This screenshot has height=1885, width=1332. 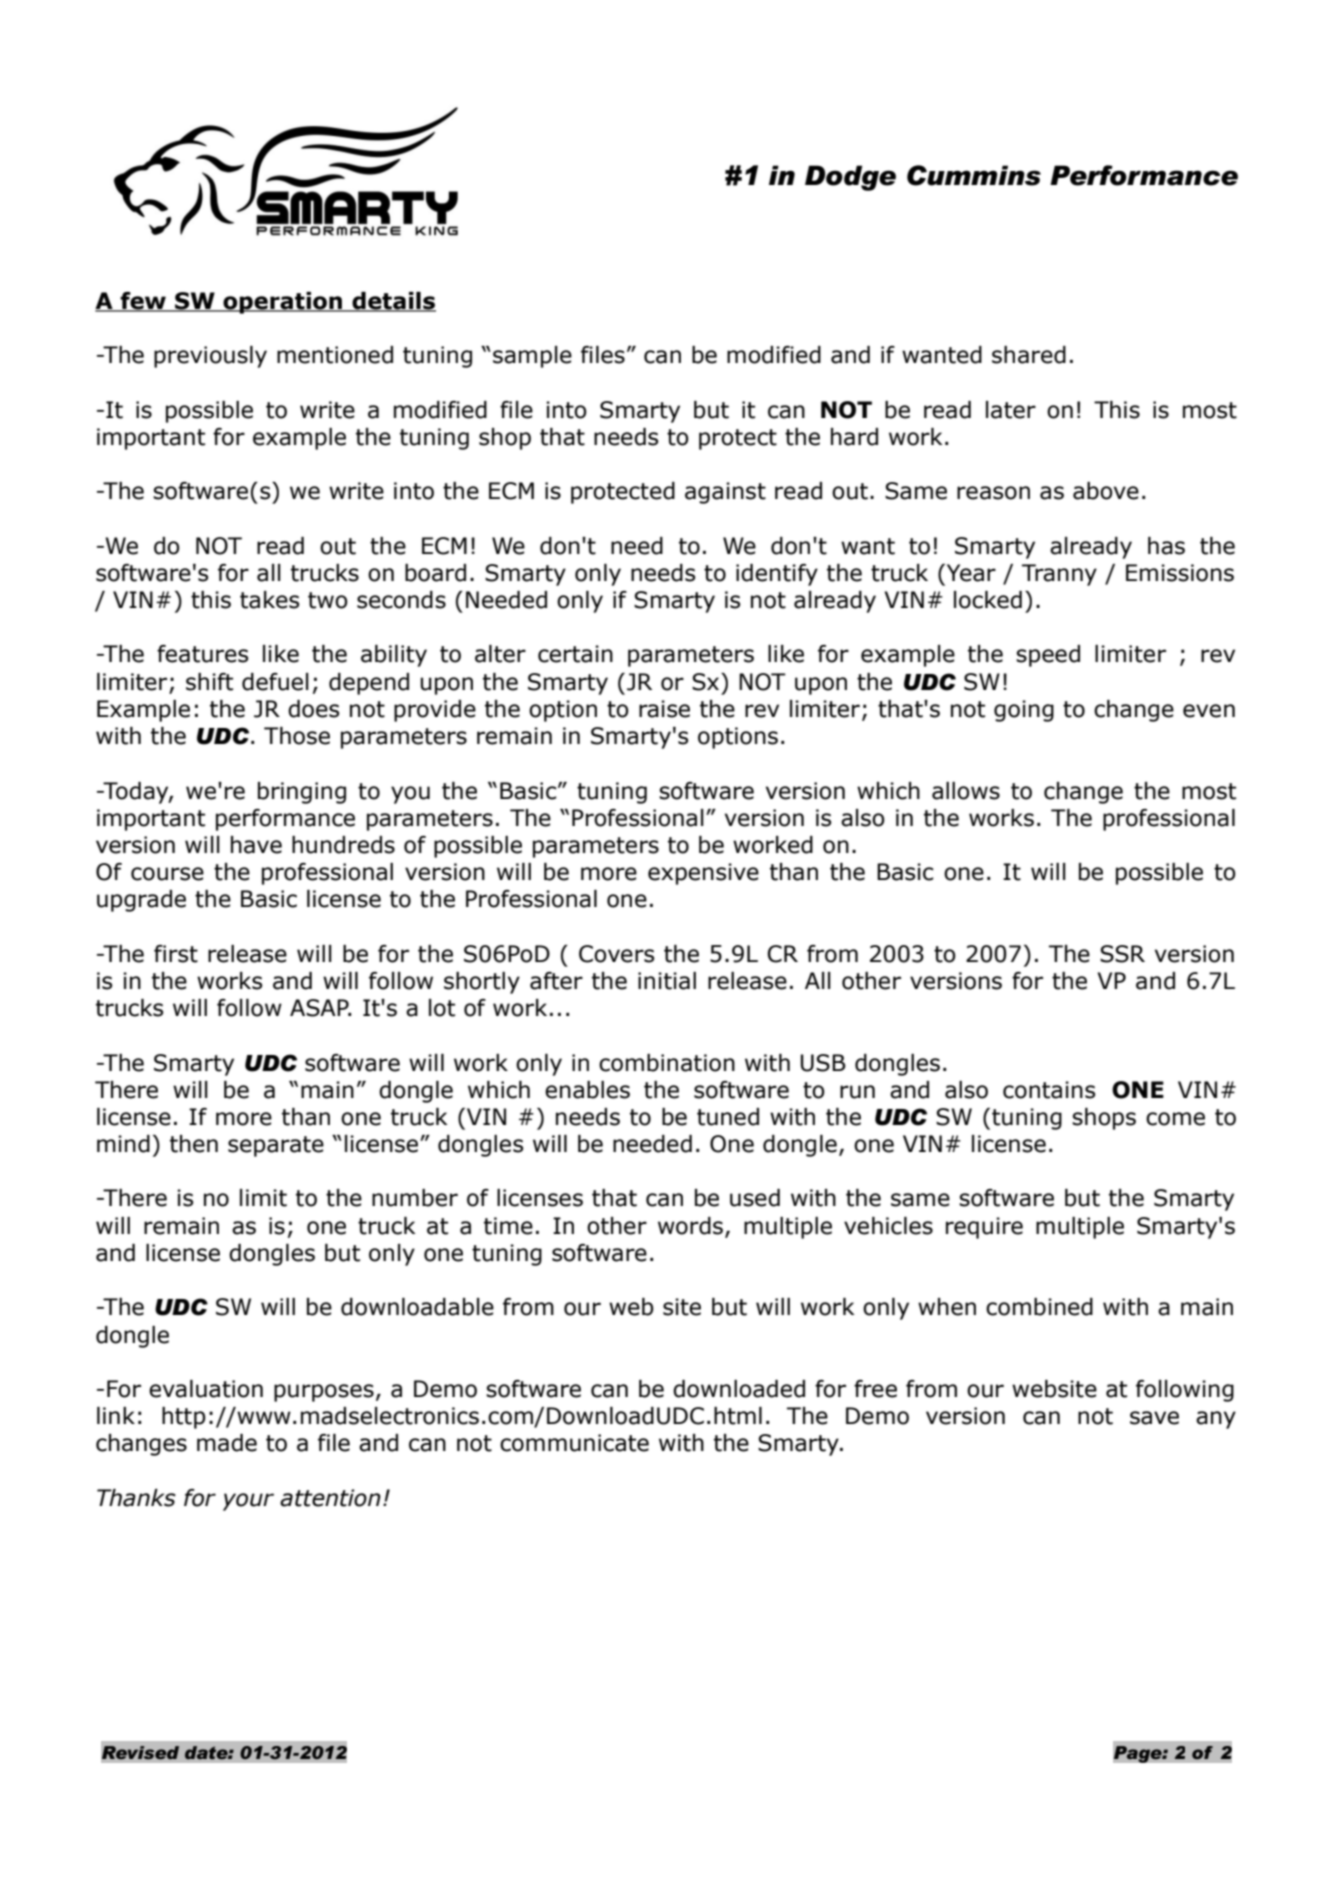 I want to click on Dodge, so click(x=850, y=178).
